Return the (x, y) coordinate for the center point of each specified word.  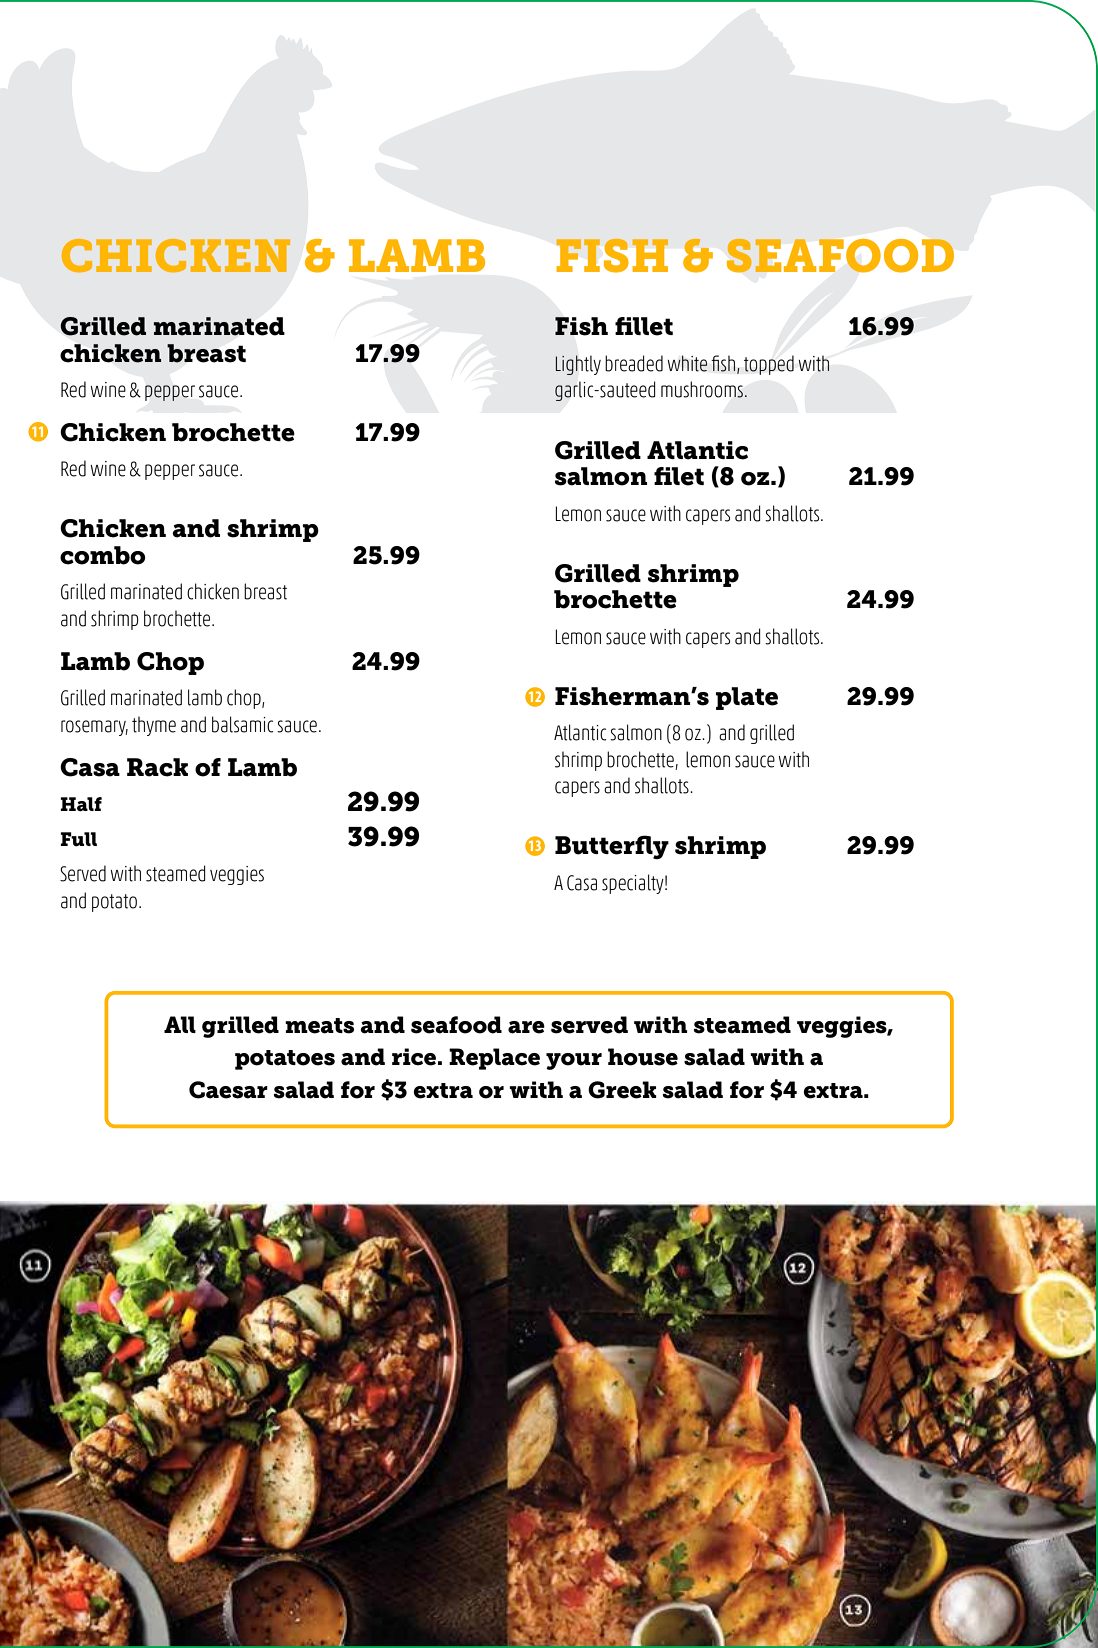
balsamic (242, 724)
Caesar (228, 1090)
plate (747, 698)
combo (102, 555)
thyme (154, 726)
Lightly (578, 365)
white (687, 363)
